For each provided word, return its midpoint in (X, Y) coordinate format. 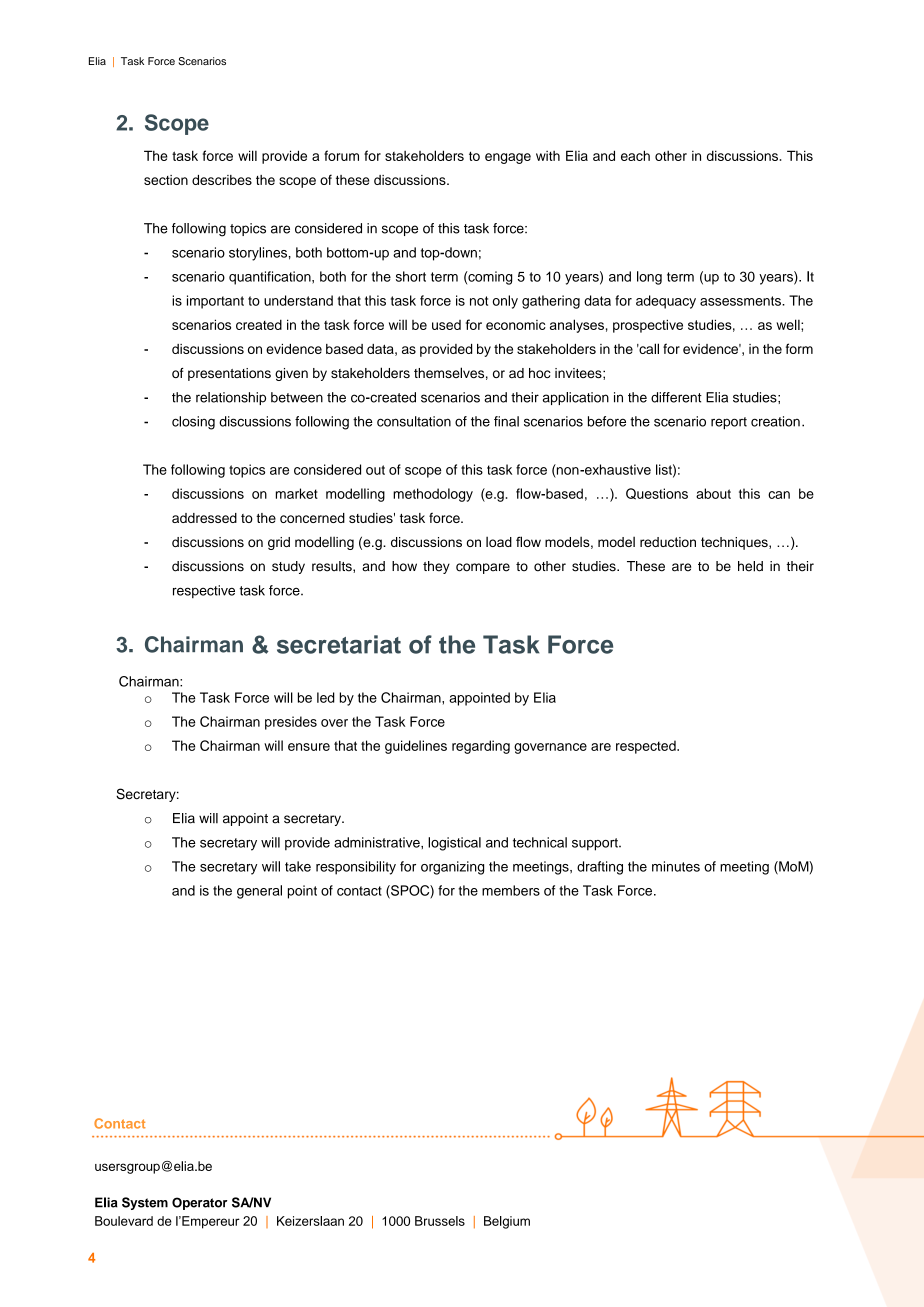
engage (508, 158)
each (635, 155)
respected (647, 747)
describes (222, 180)
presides (291, 723)
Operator (200, 1203)
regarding (481, 747)
